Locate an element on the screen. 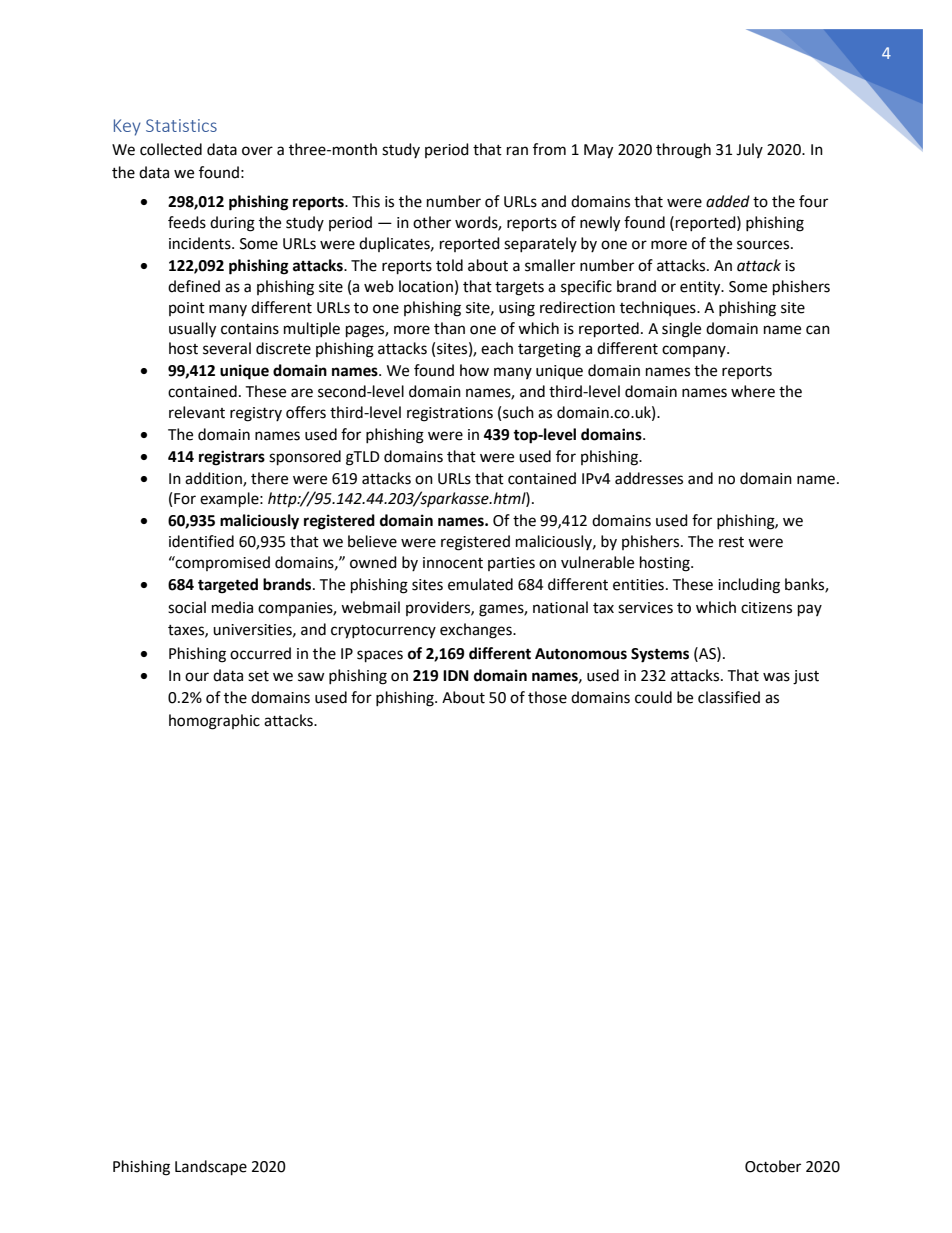 The width and height of the screenshot is (952, 1233). collected is located at coordinates (171, 149).
